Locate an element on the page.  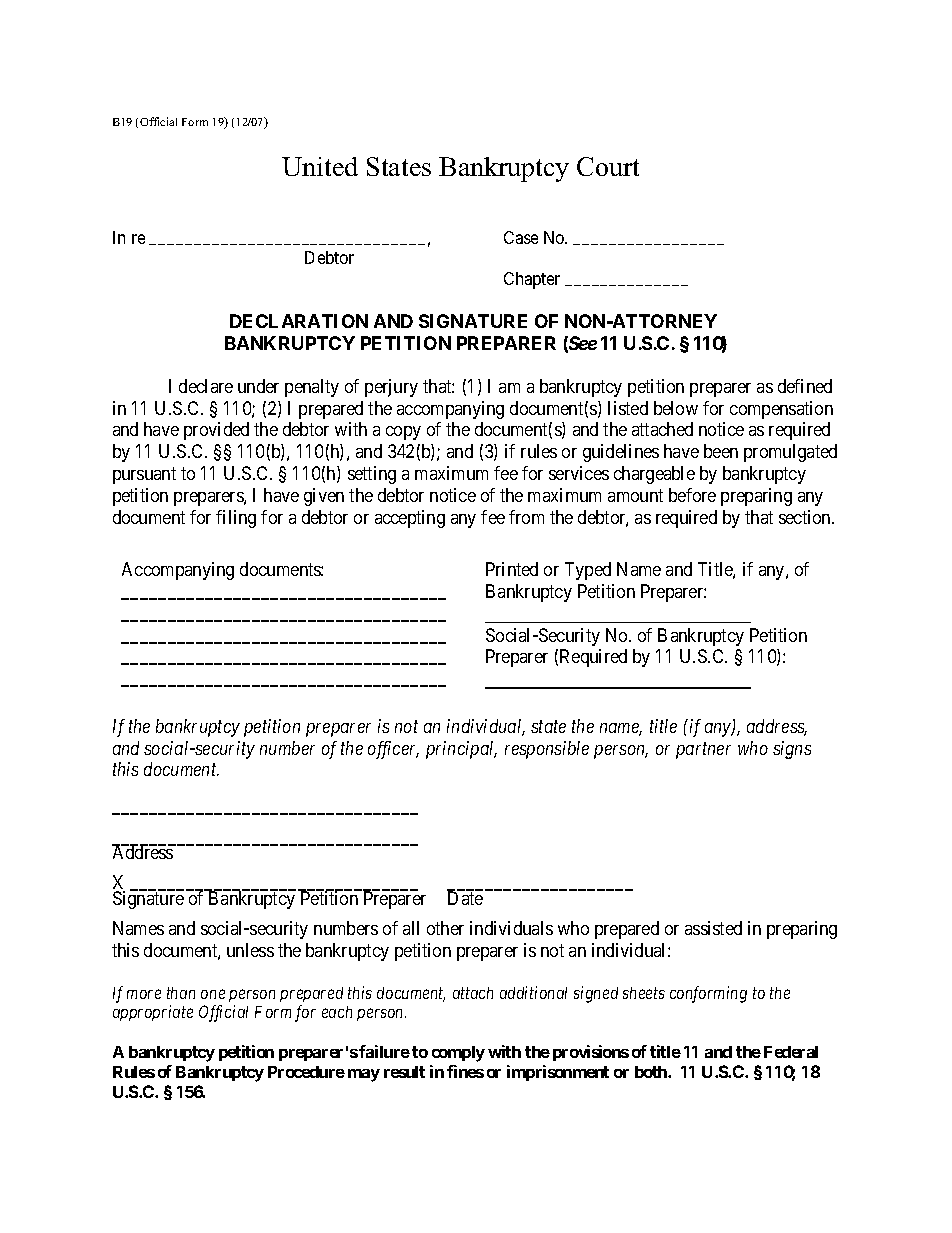
below is located at coordinates (676, 408).
